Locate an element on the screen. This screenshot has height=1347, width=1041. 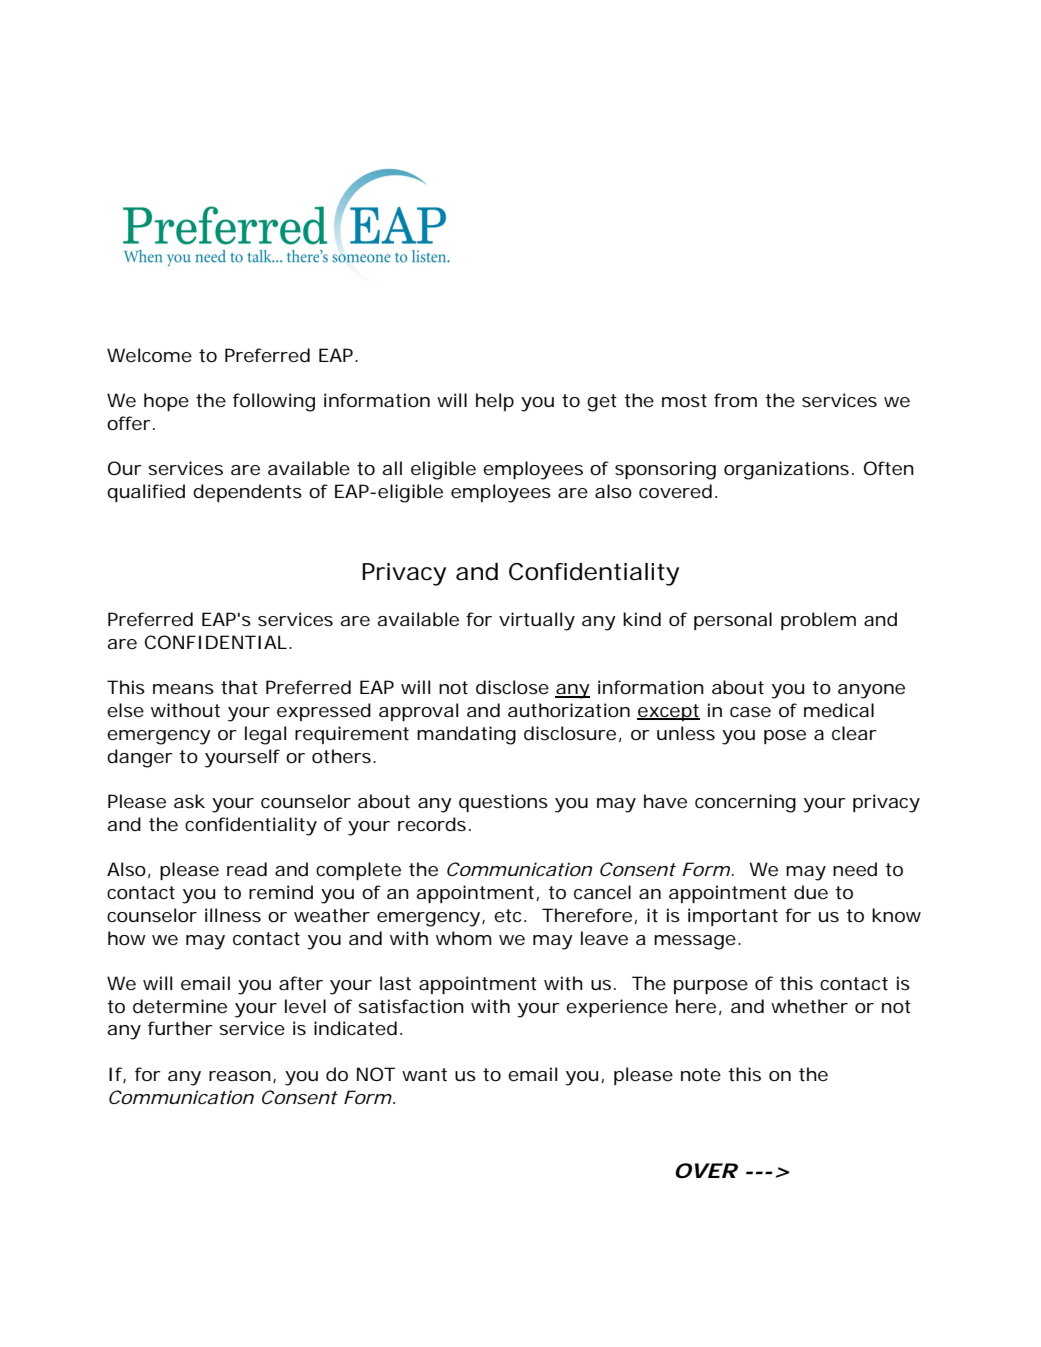
authorization is located at coordinates (569, 710).
